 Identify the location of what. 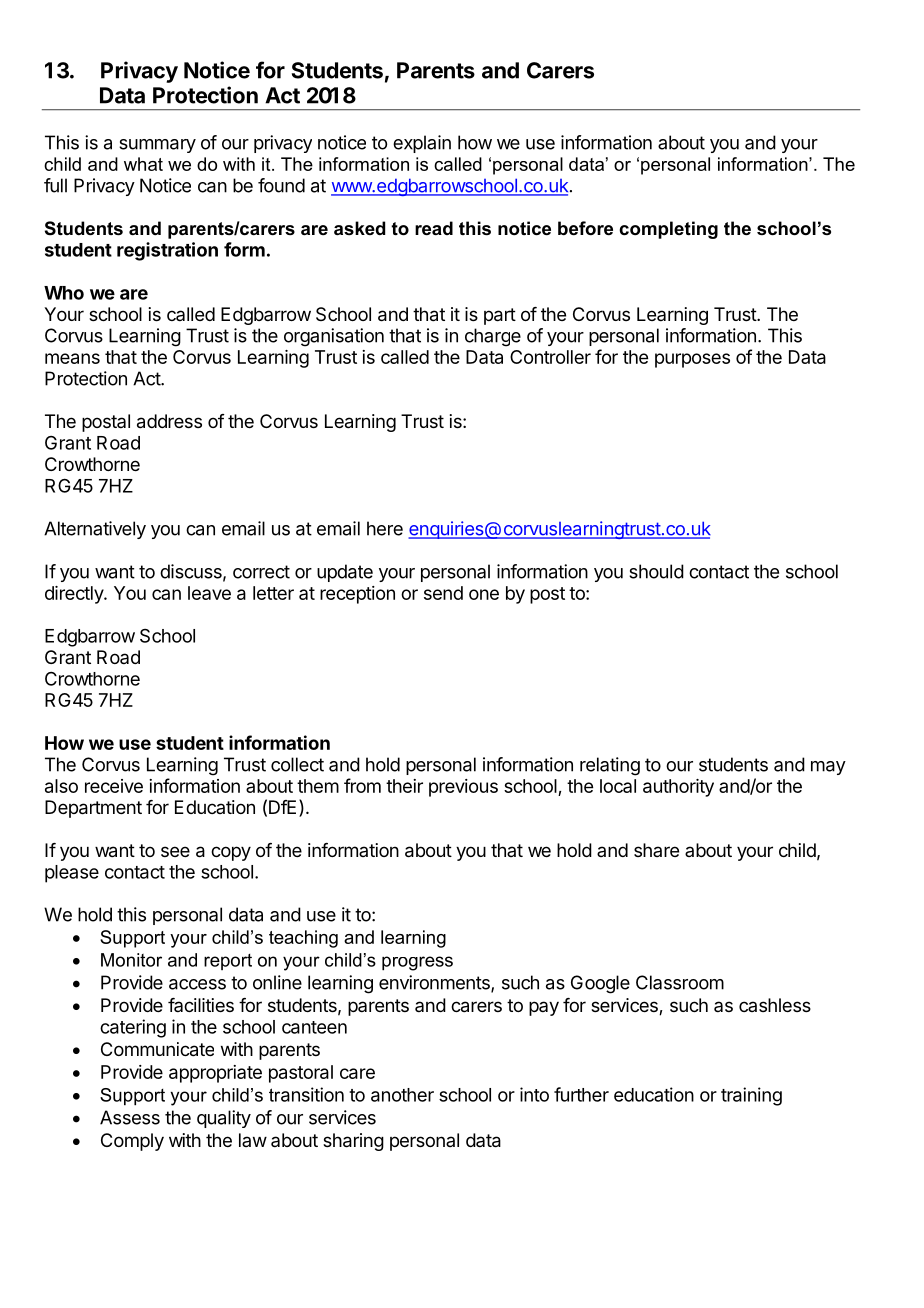
(143, 164).
